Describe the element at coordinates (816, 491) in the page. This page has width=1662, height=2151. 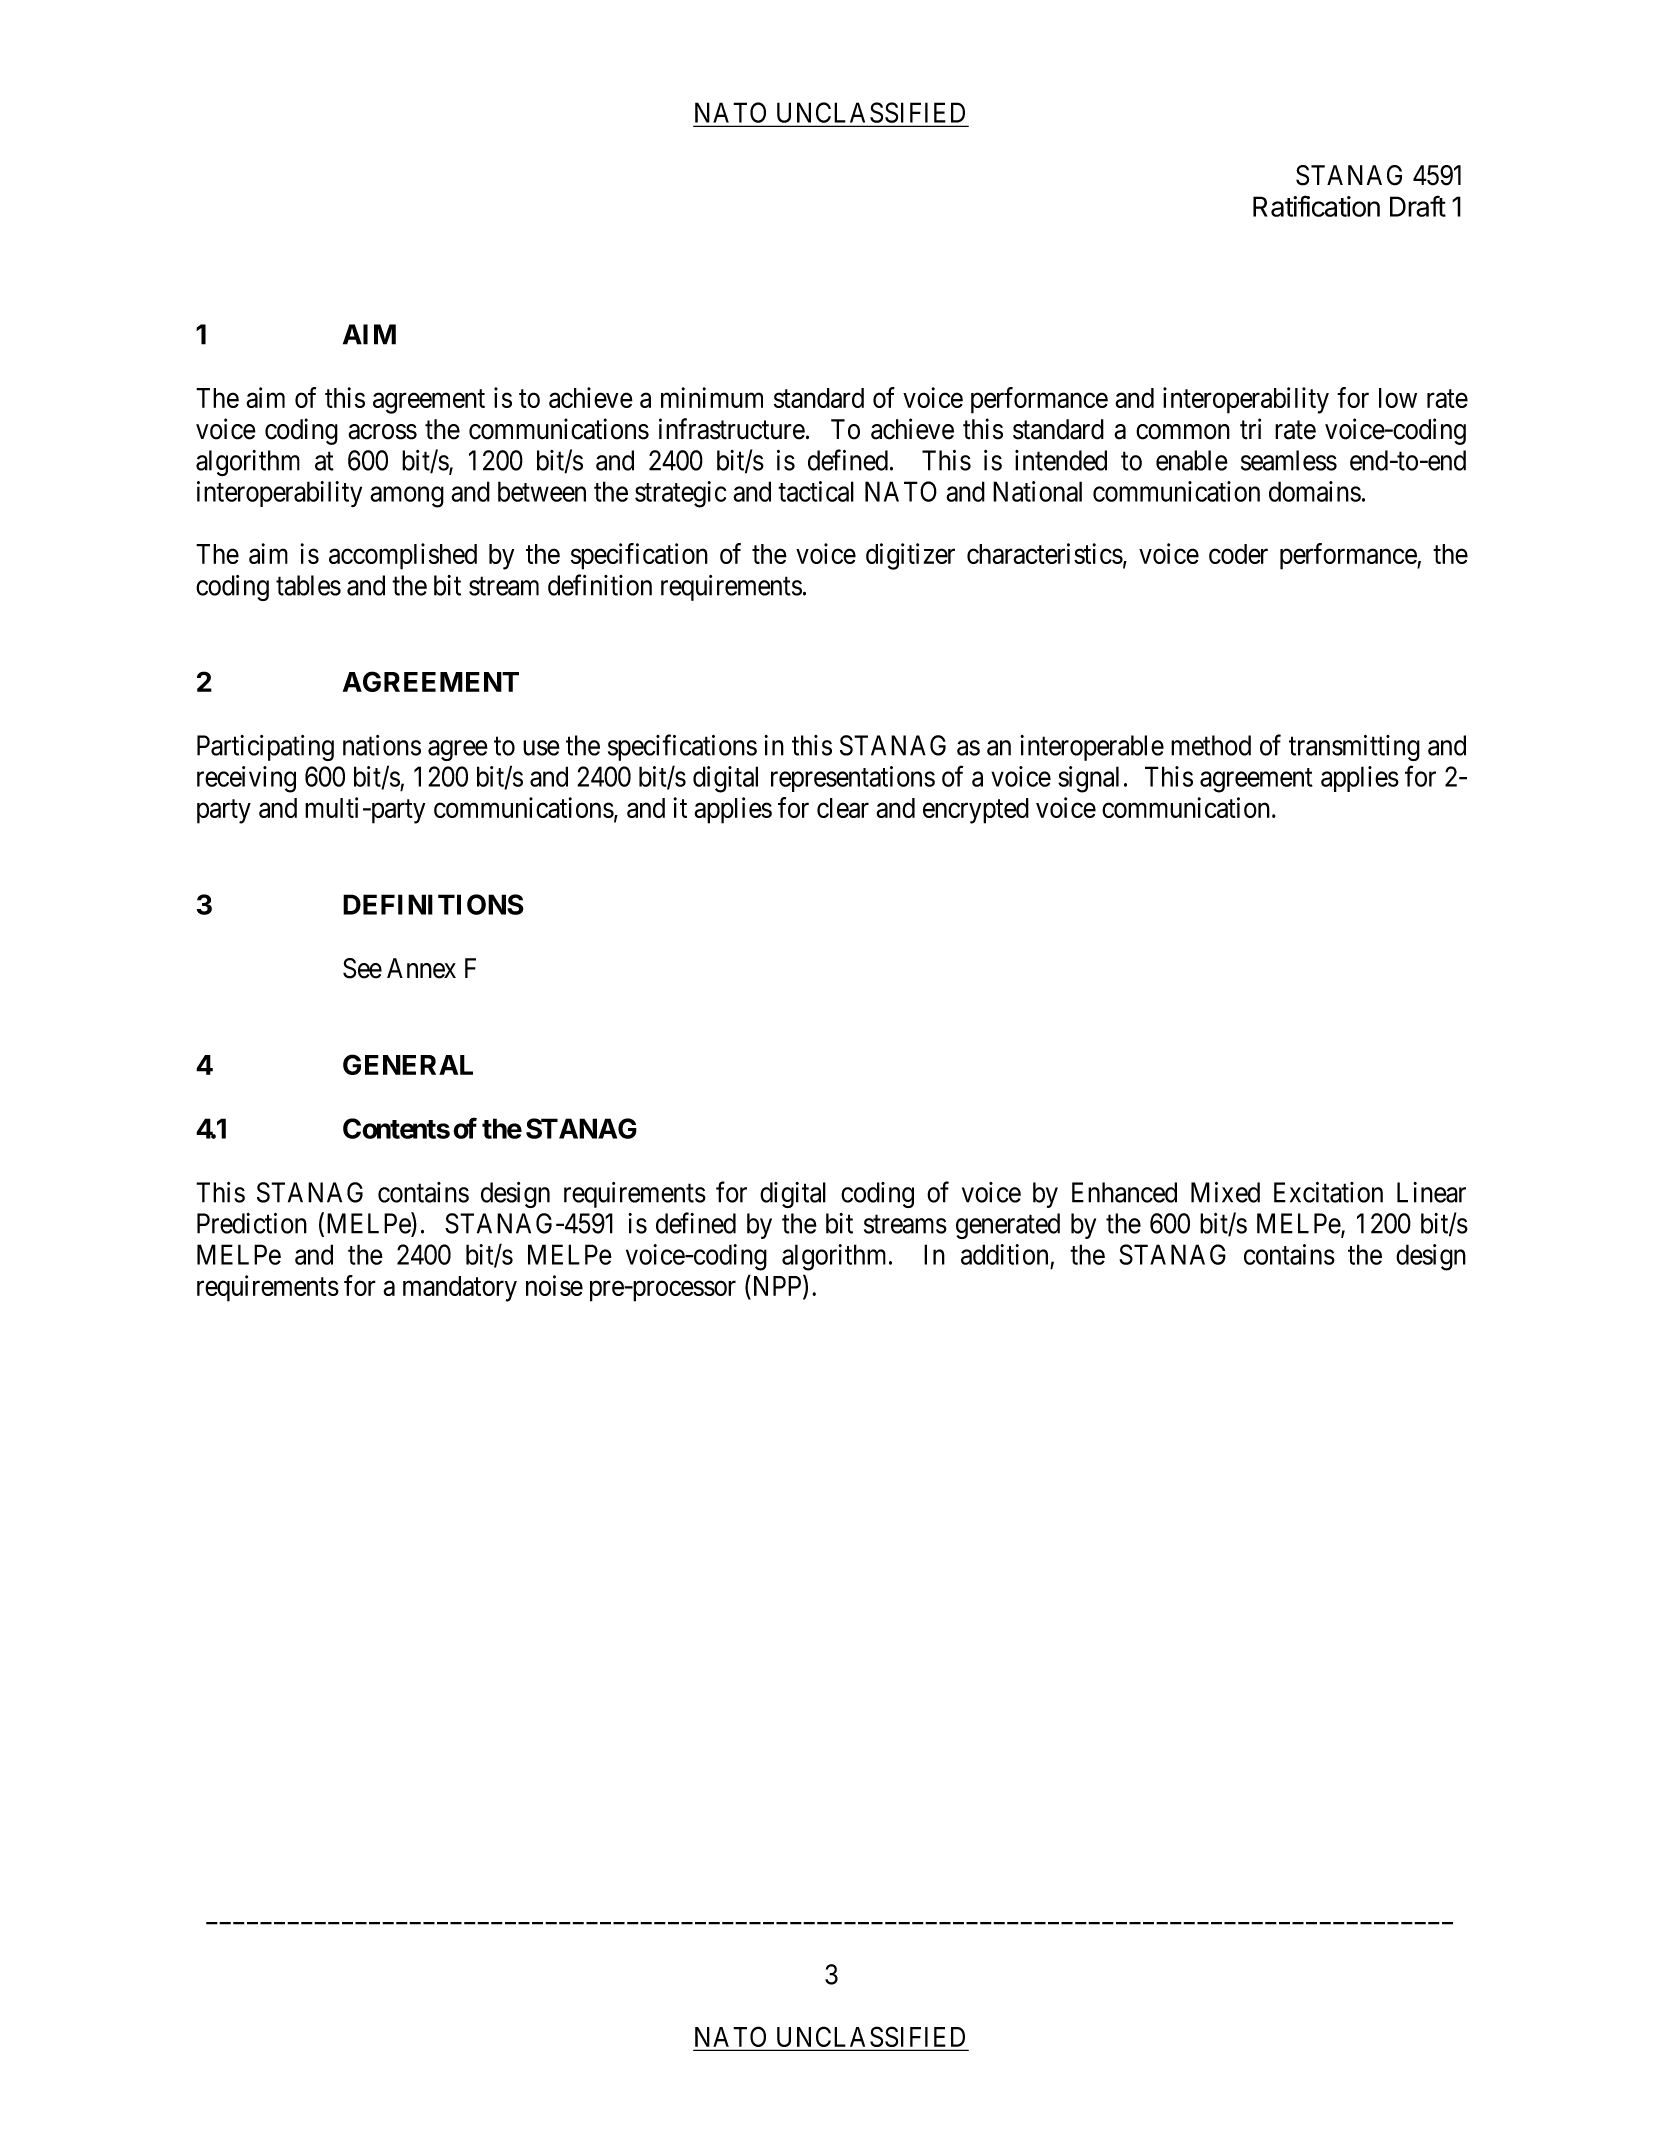
I see `tactical` at that location.
